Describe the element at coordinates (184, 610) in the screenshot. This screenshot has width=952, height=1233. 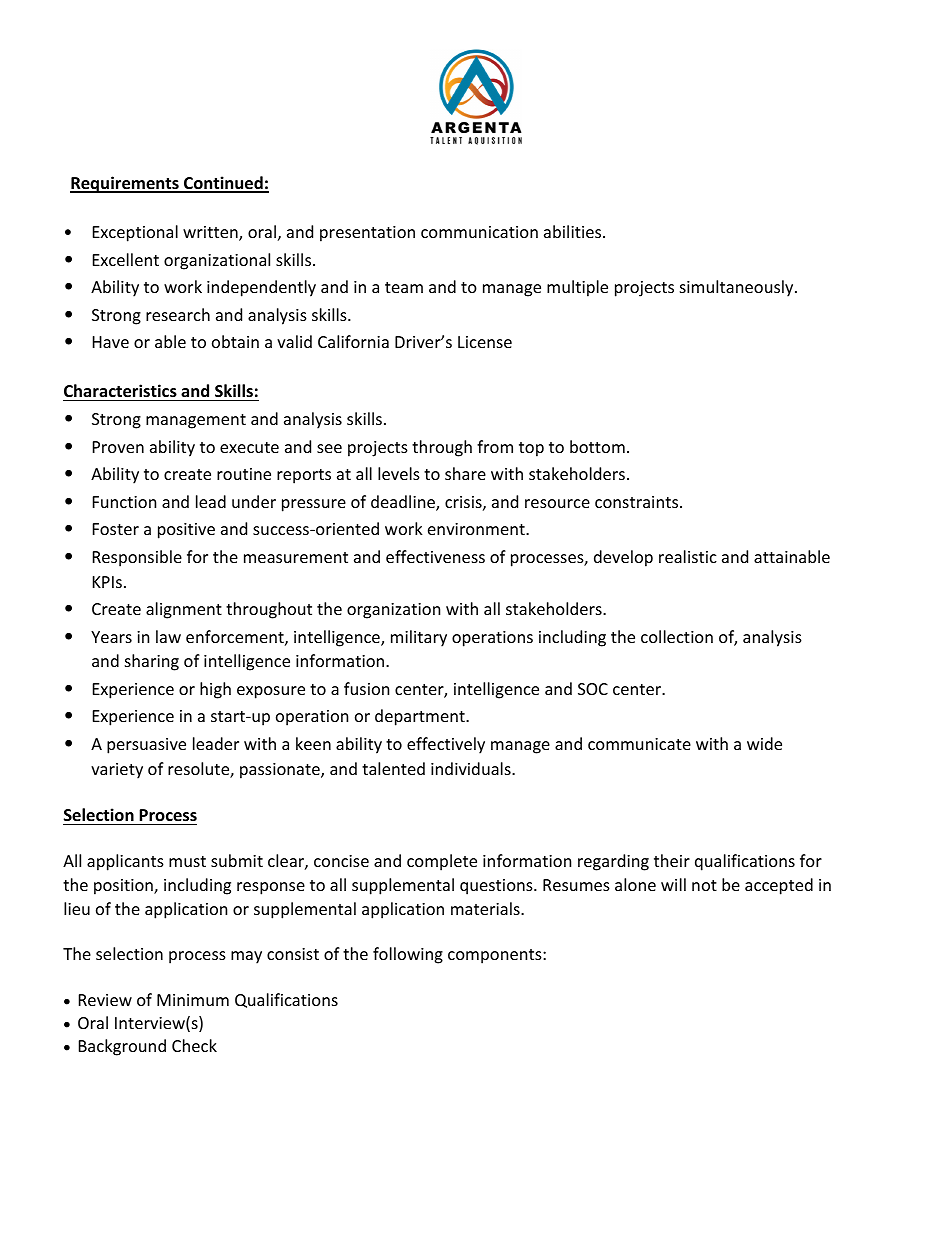
I see `alignment` at that location.
